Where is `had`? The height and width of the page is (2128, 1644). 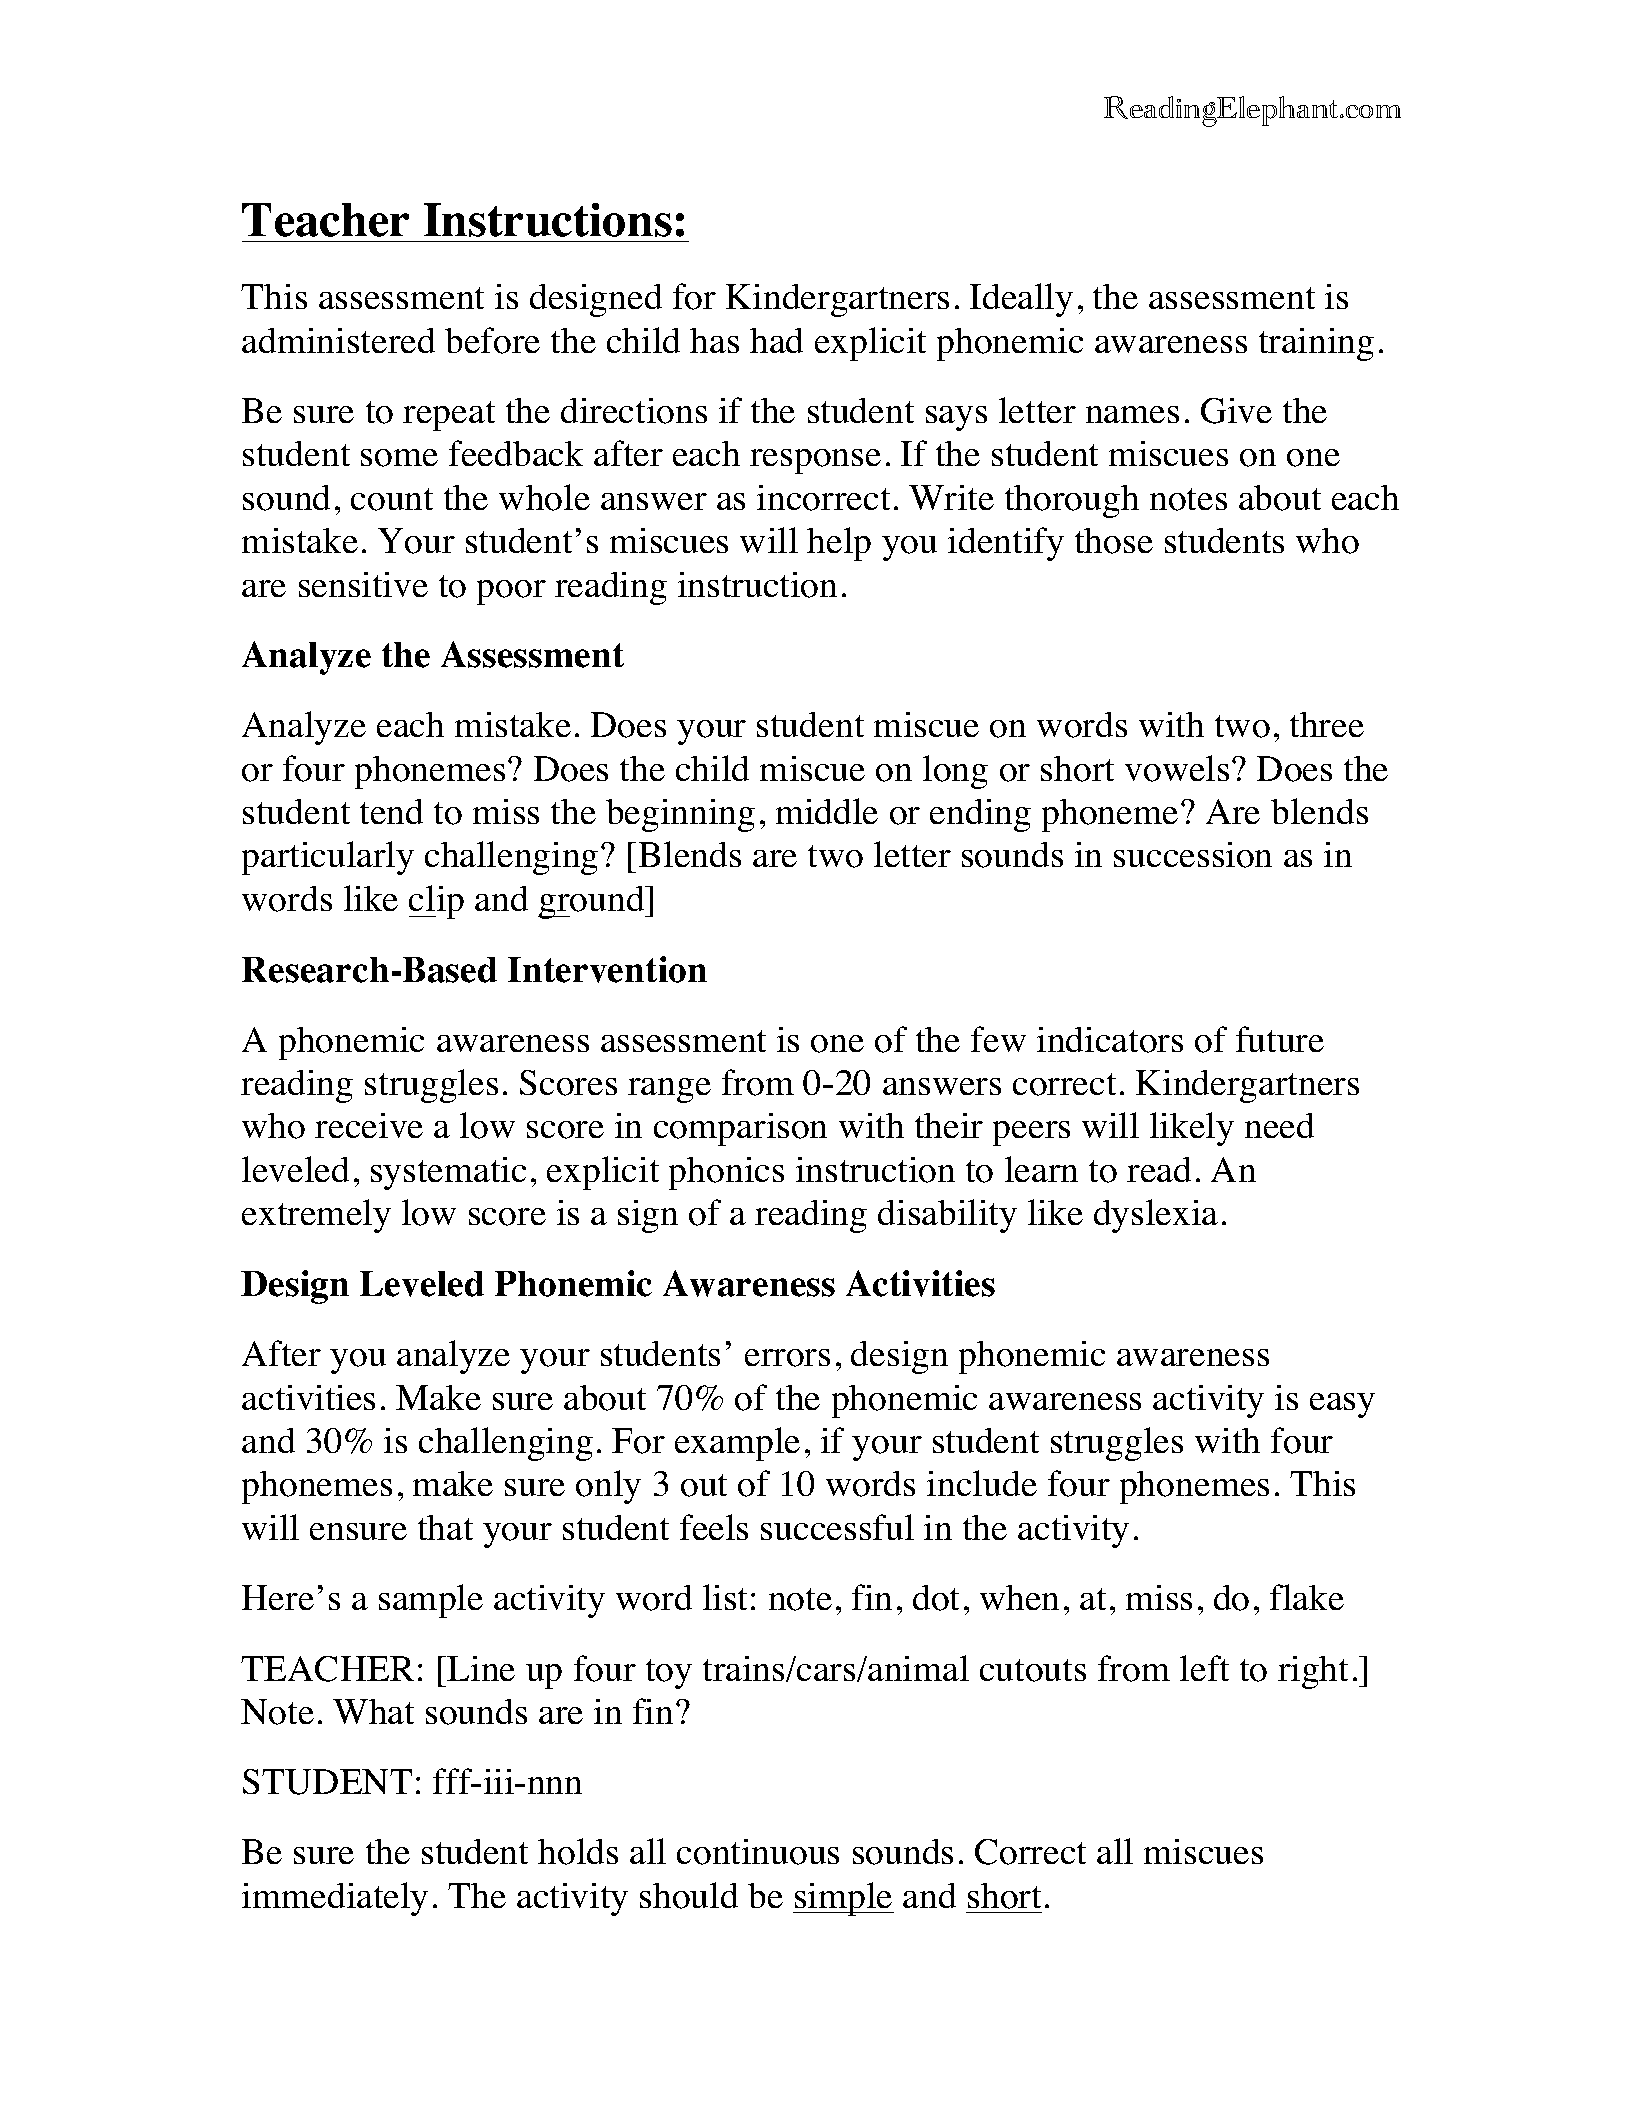
had is located at coordinates (776, 340).
